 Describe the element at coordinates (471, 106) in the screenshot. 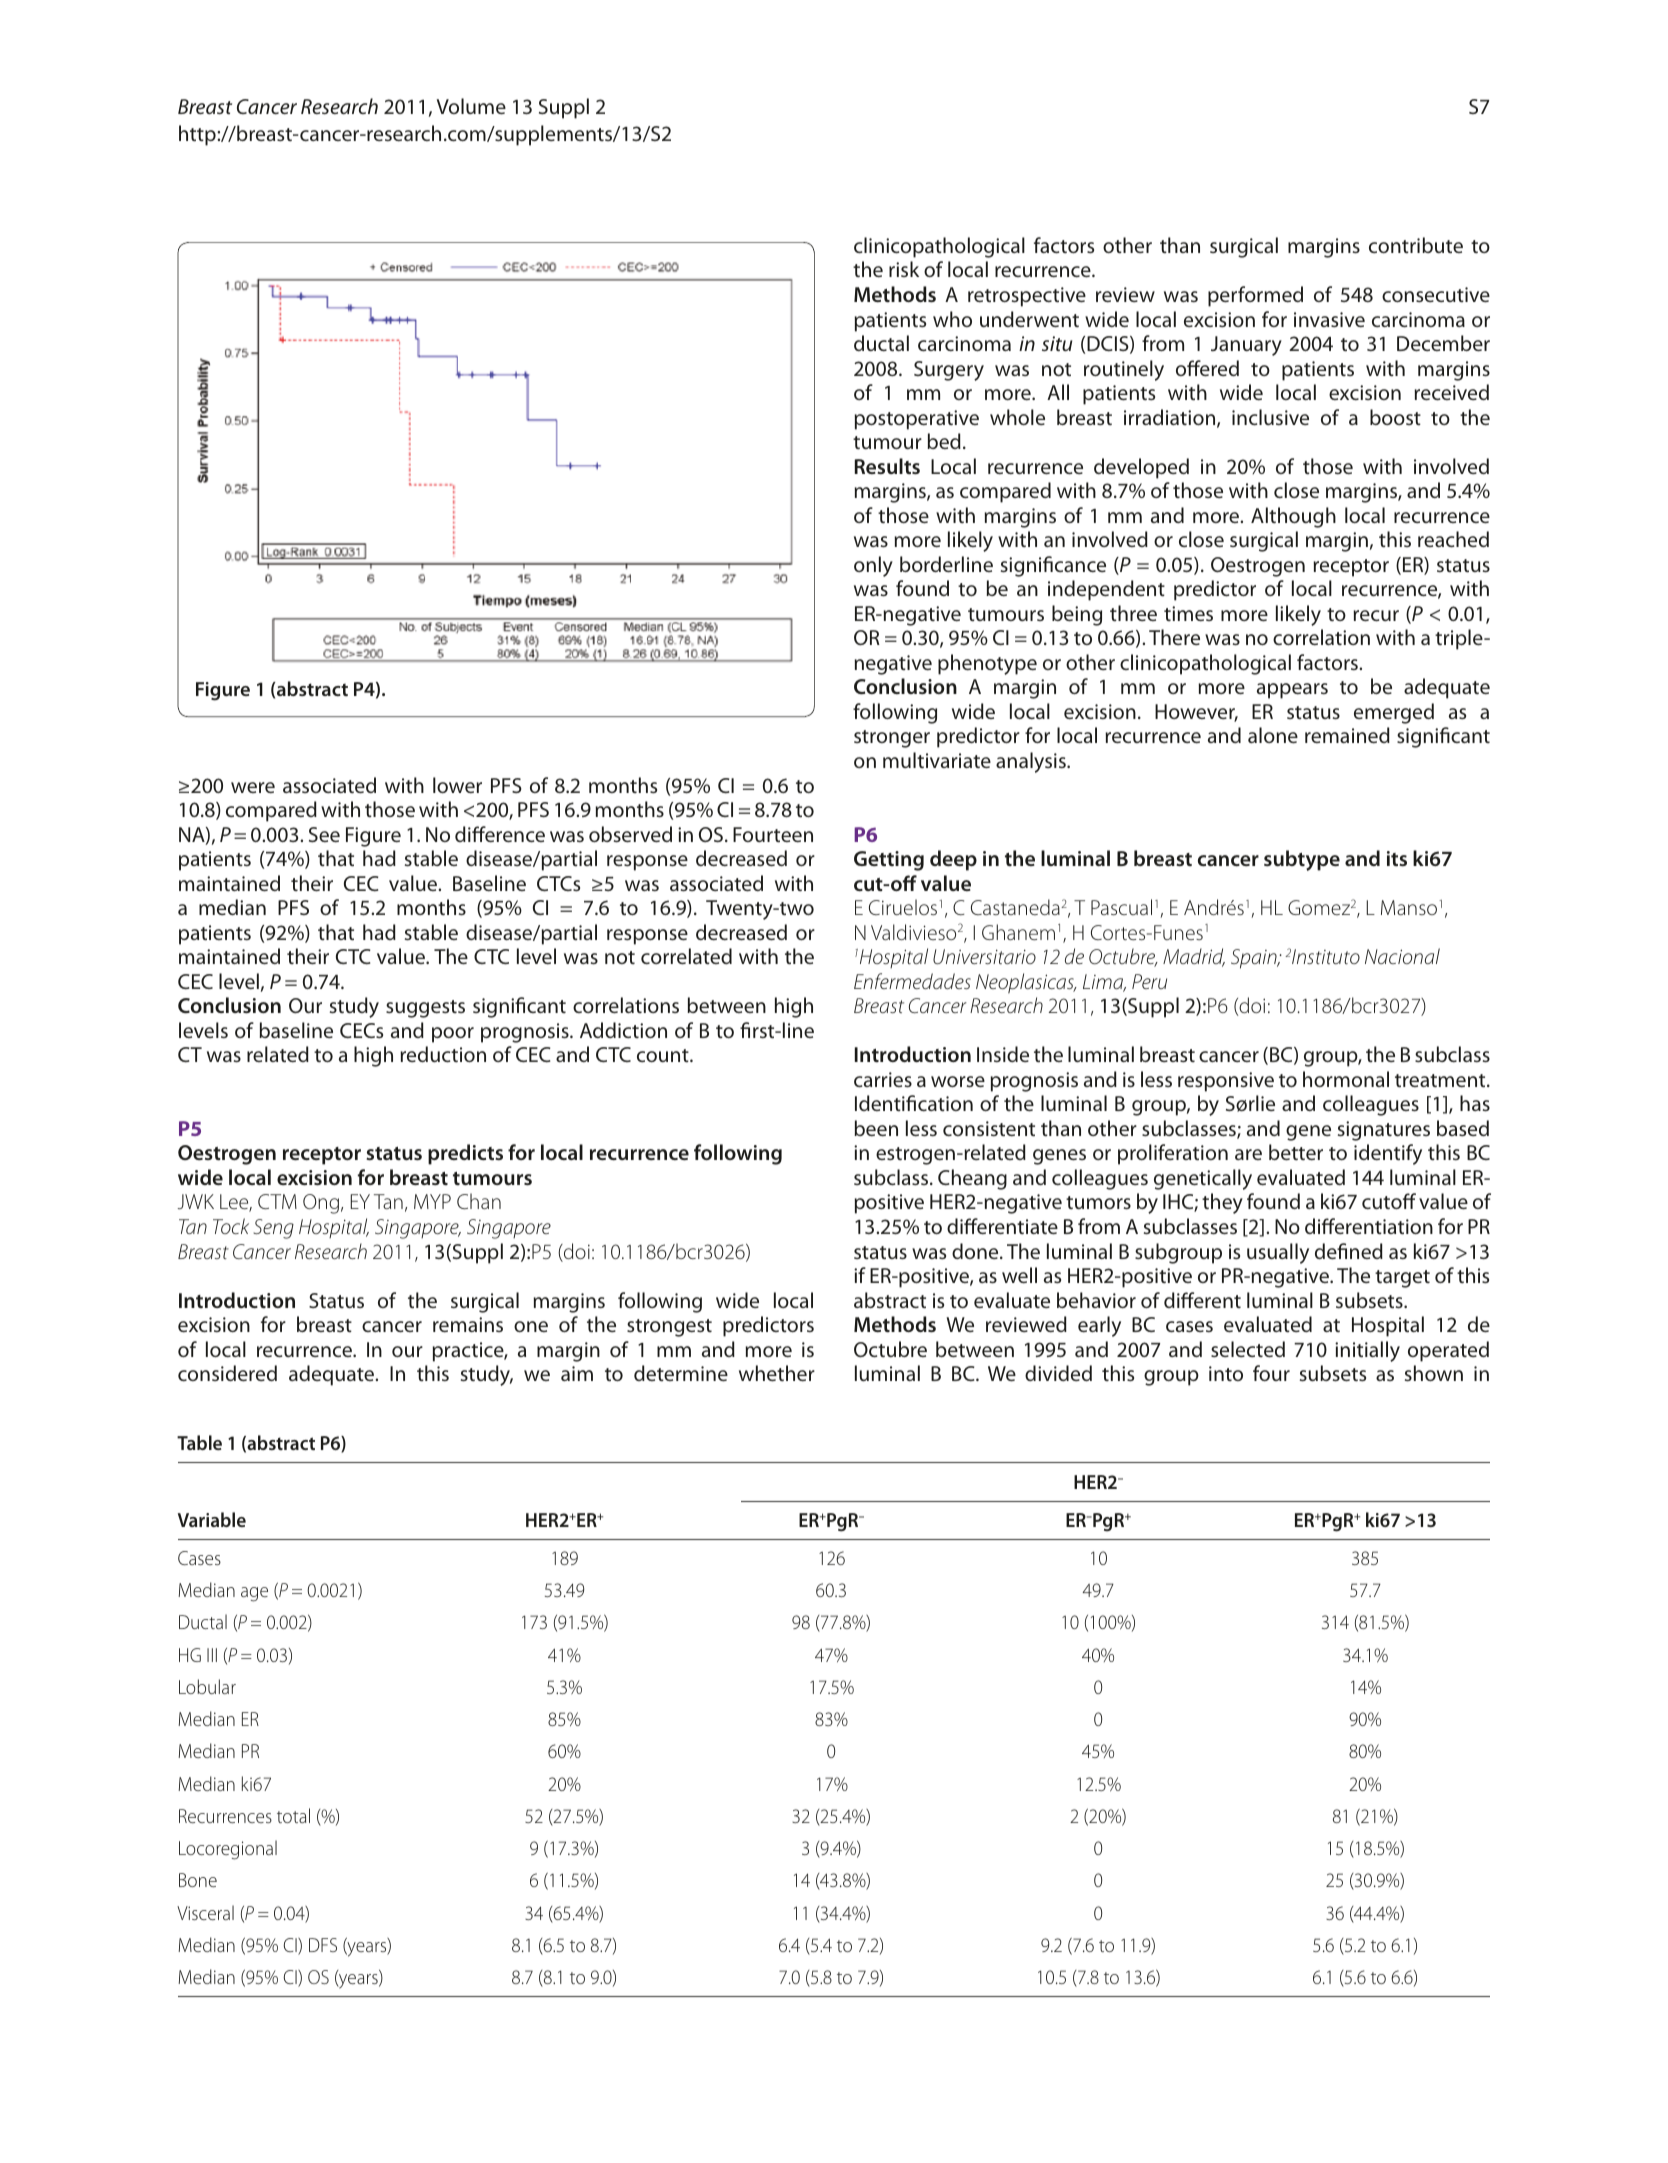

I see `Volume` at that location.
